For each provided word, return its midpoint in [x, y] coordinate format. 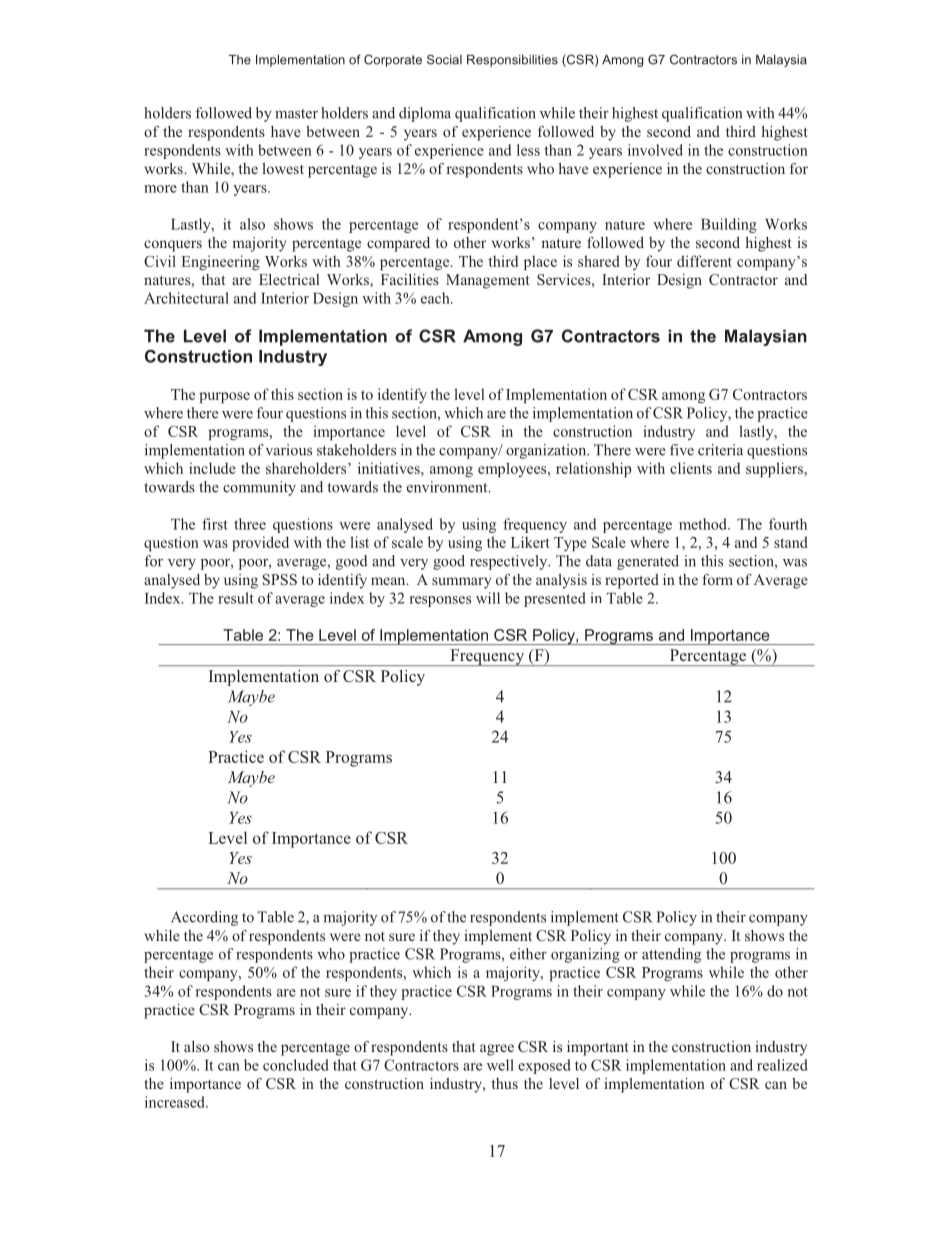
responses [440, 601]
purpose [224, 397]
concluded [296, 1065]
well [500, 1065]
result [236, 598]
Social [444, 59]
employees [513, 469]
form [718, 579]
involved [655, 150]
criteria [720, 450]
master [296, 114]
